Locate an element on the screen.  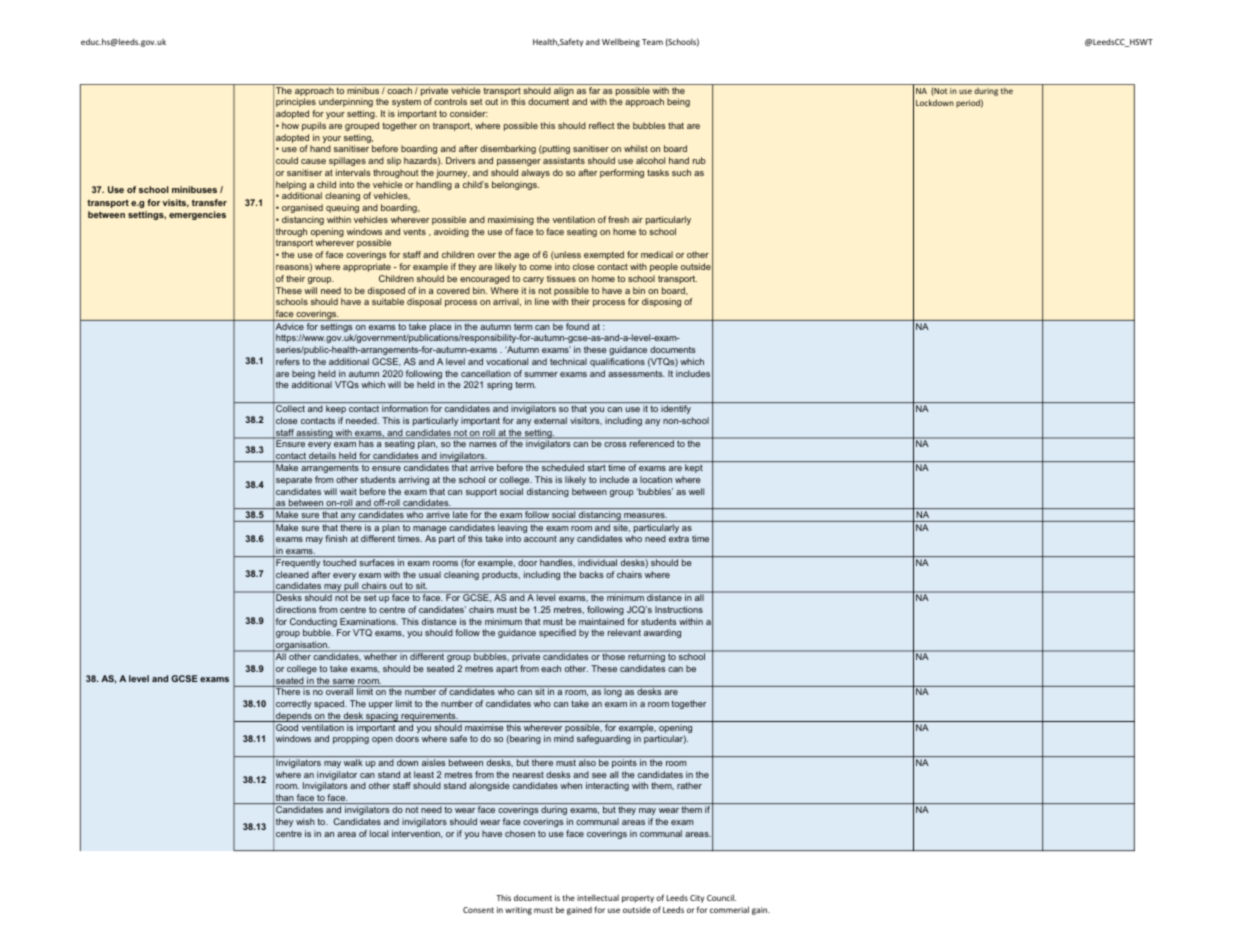
Instructions is located at coordinates (679, 609).
